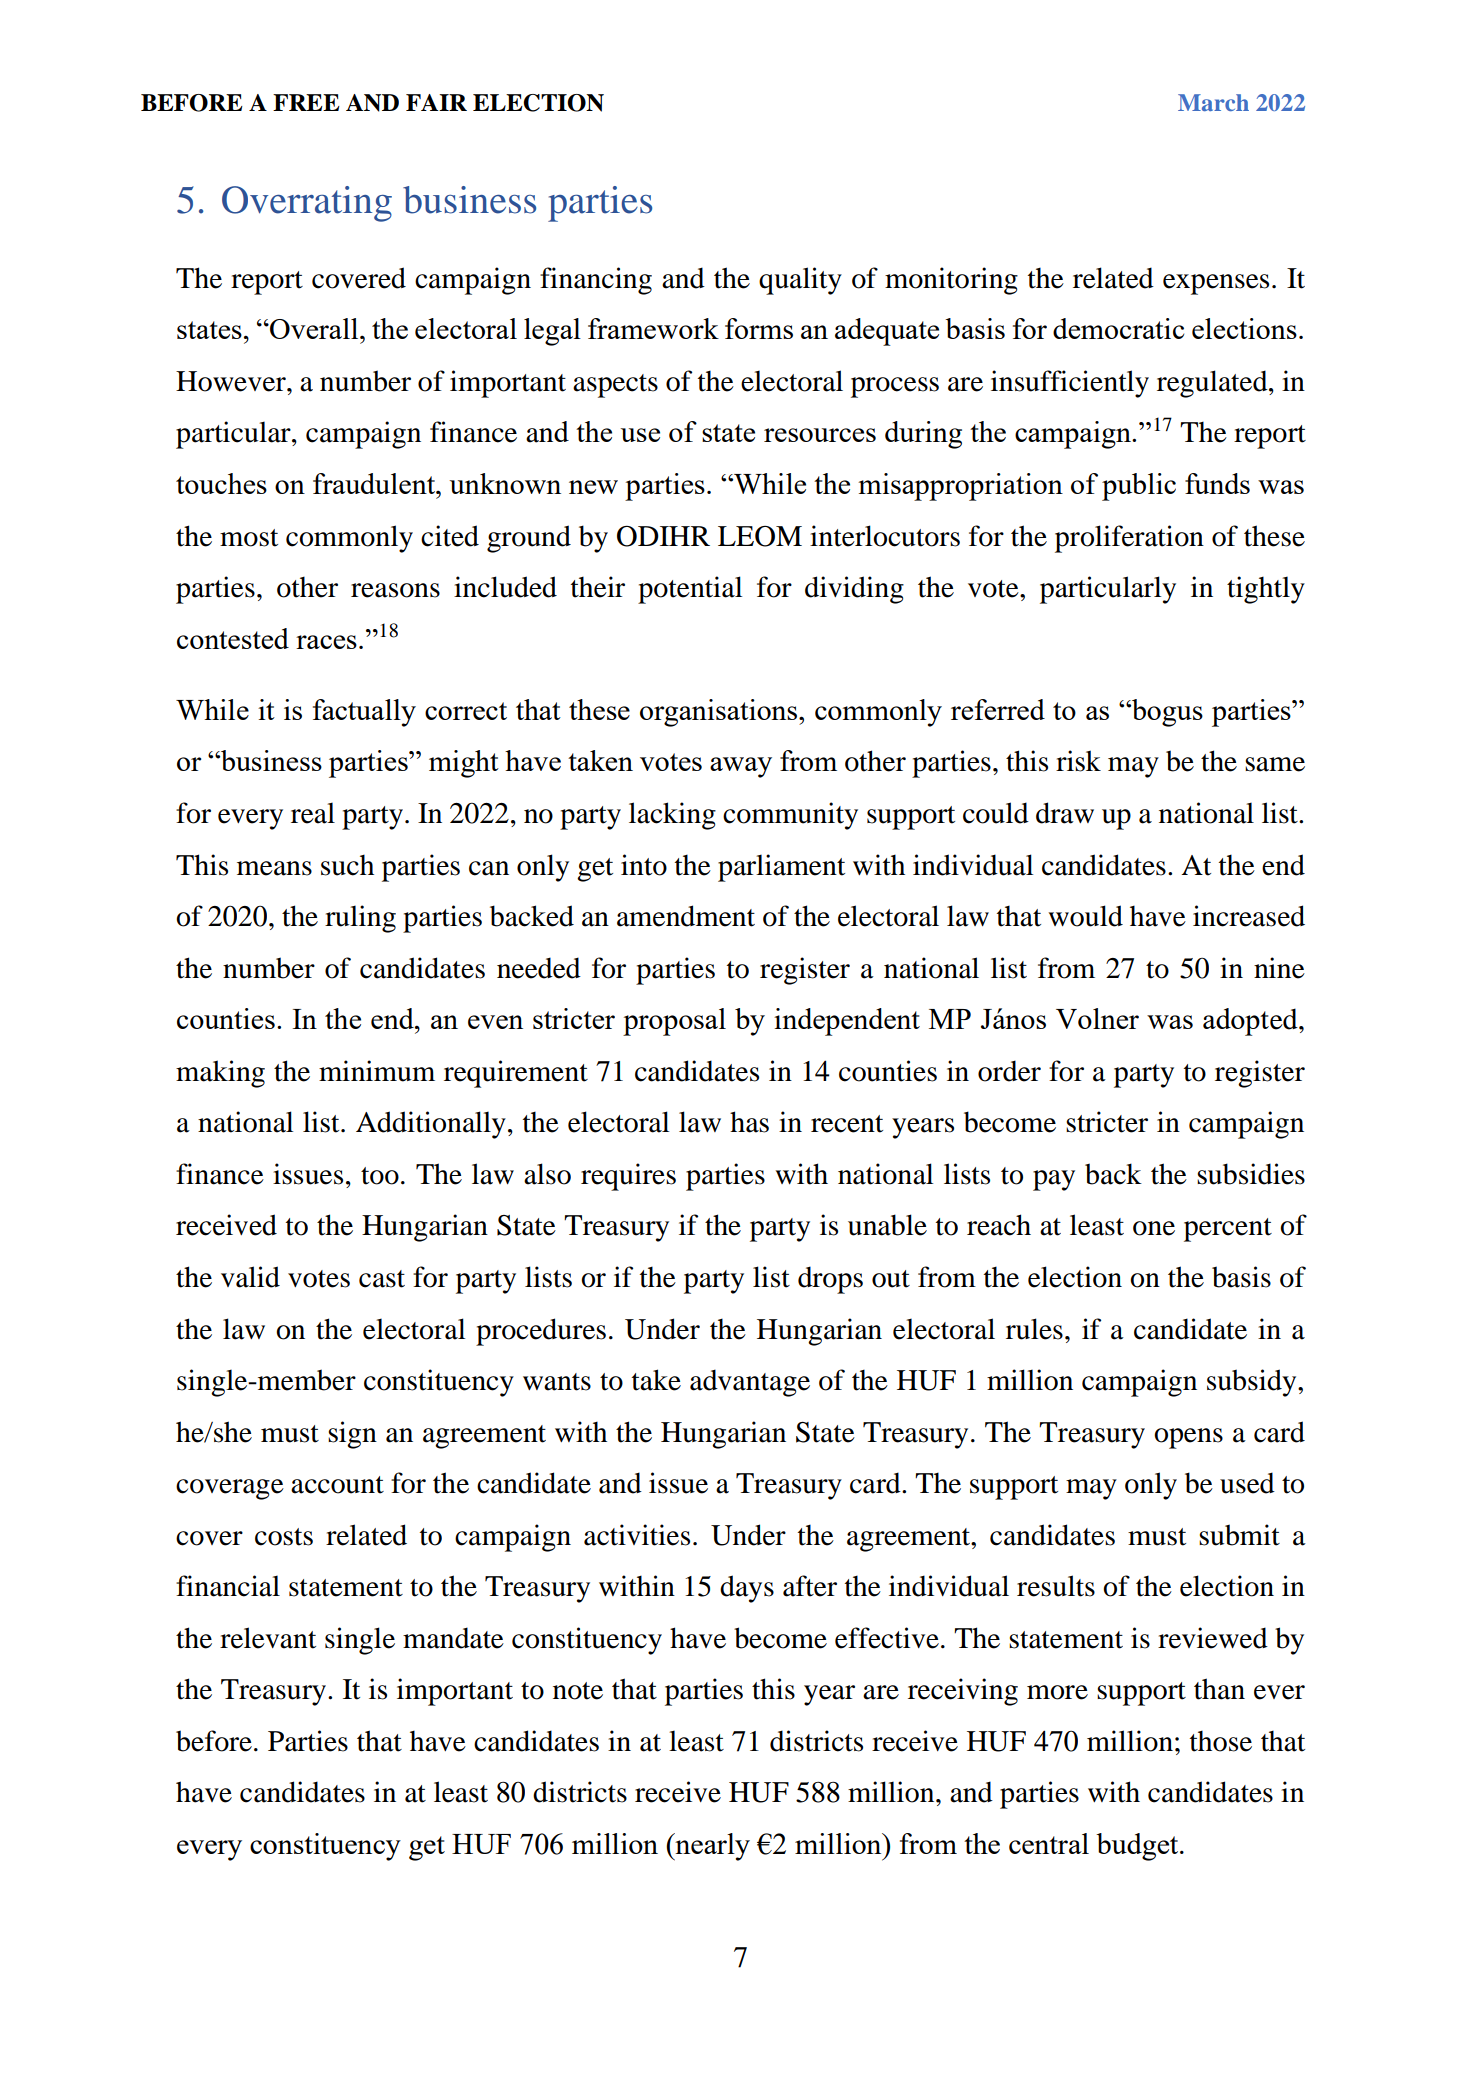 The width and height of the image is (1482, 2096). Describe the element at coordinates (1154, 1228) in the image. I see `one` at that location.
